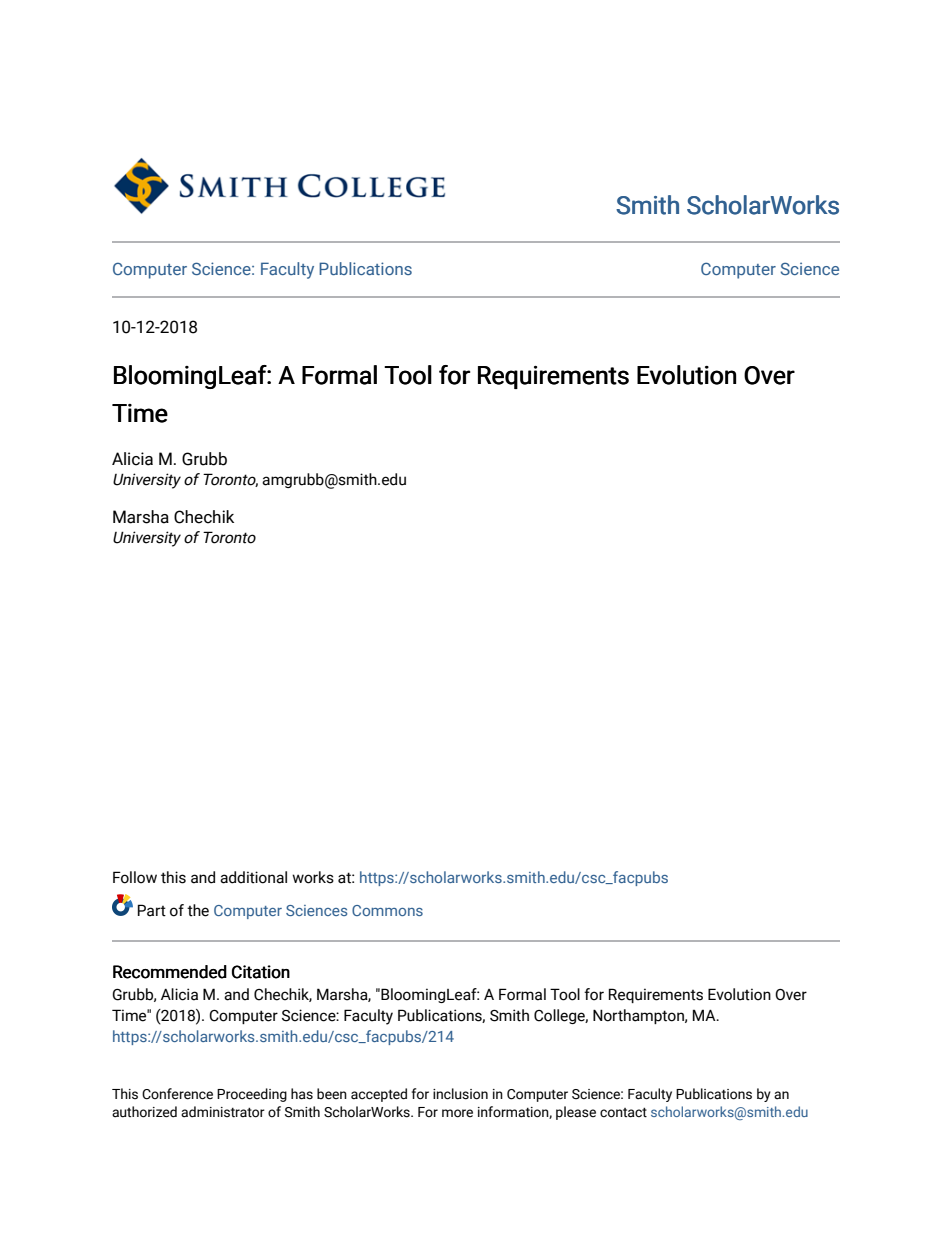 This screenshot has height=1233, width=952. I want to click on additional, so click(253, 877).
